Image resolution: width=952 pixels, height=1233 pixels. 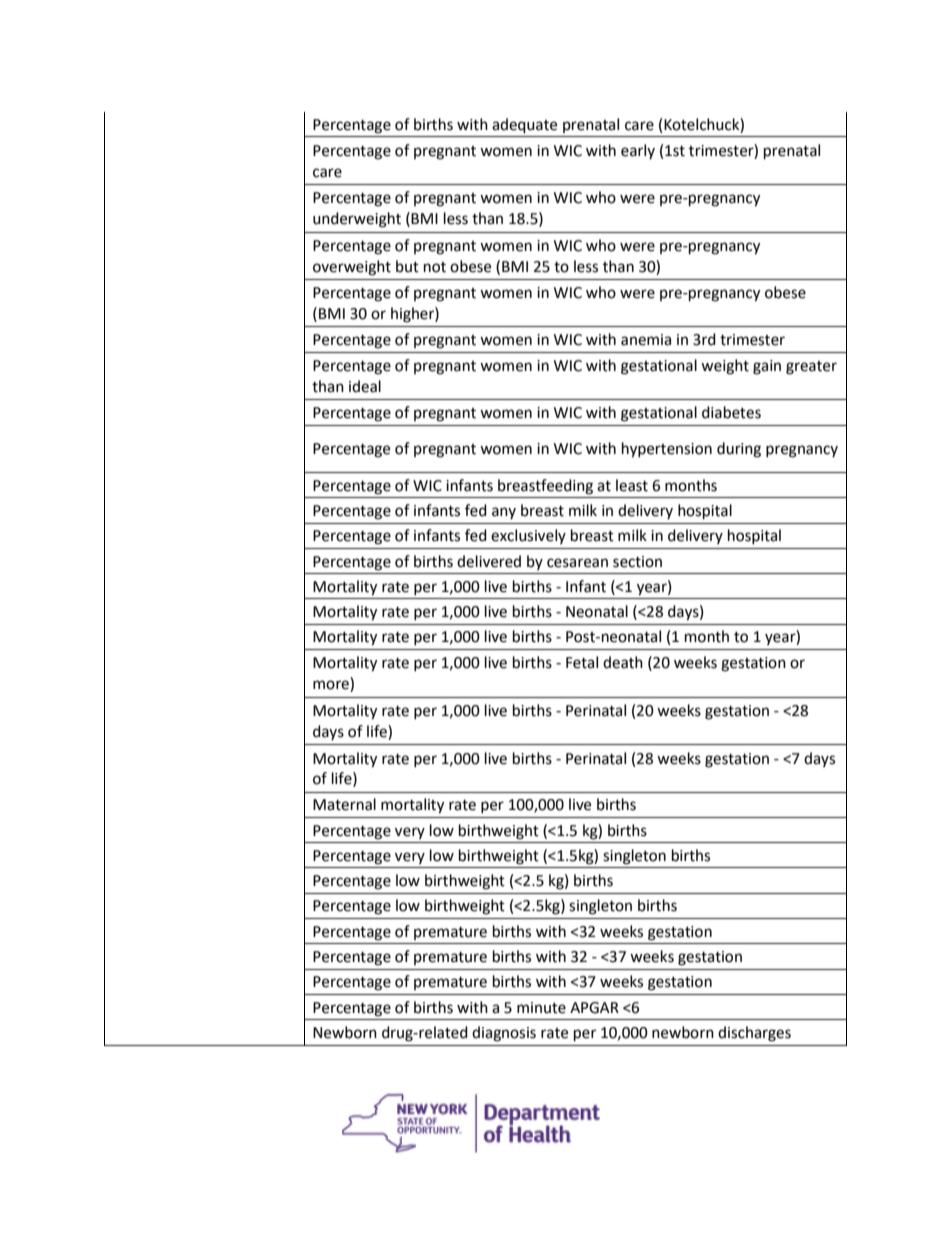 What do you see at coordinates (646, 340) in the screenshot?
I see `anemia` at bounding box center [646, 340].
